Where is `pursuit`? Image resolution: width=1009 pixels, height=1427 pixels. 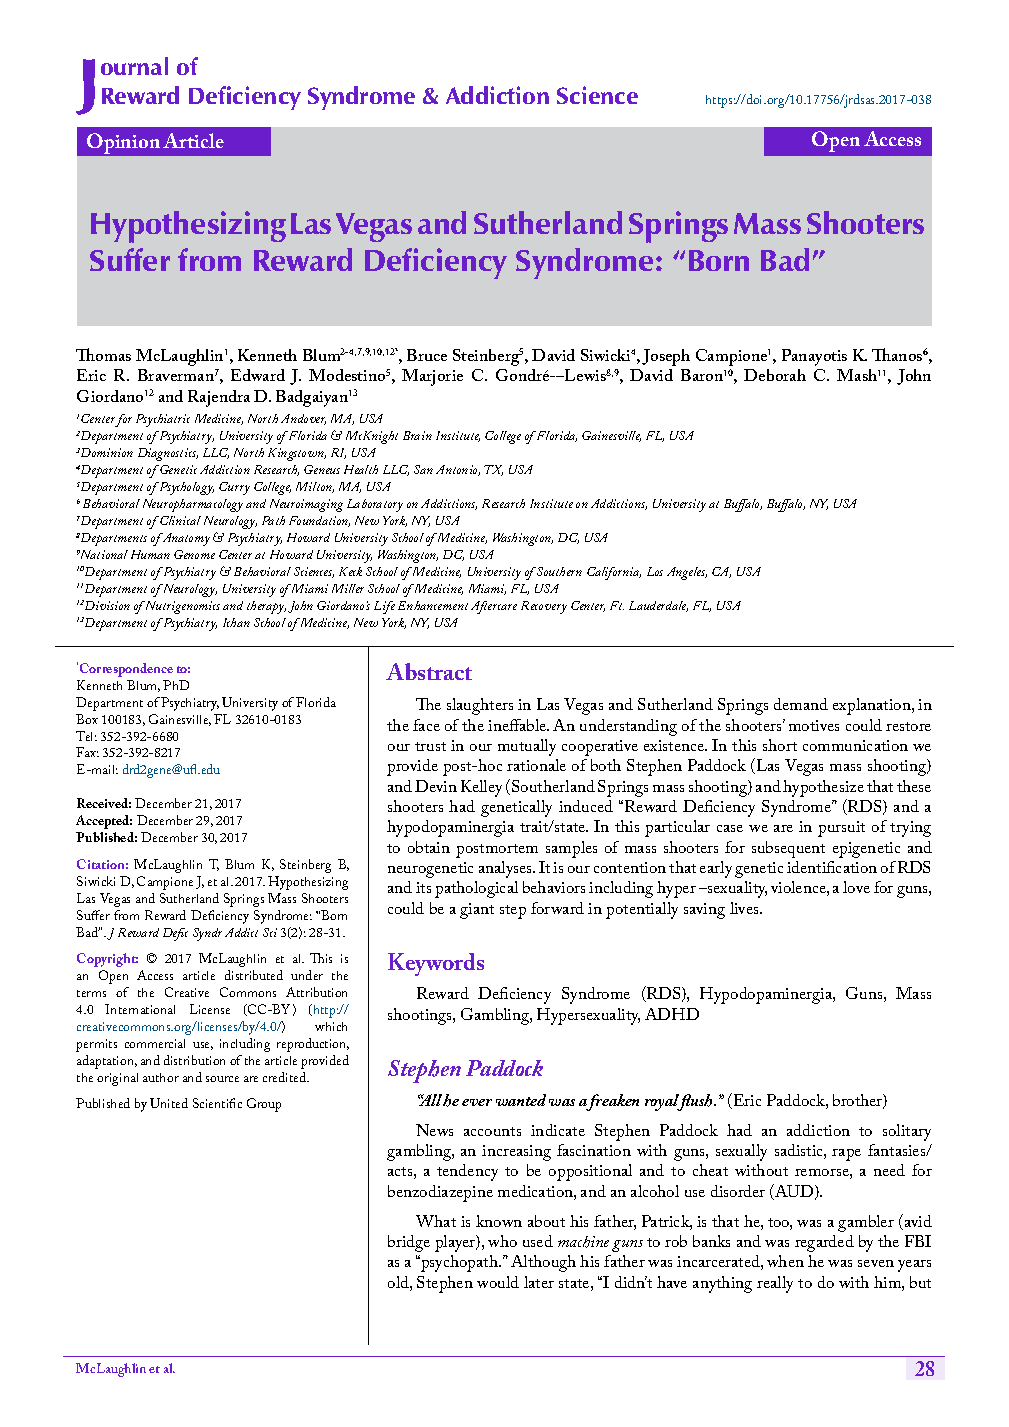
pursuit is located at coordinates (841, 829).
